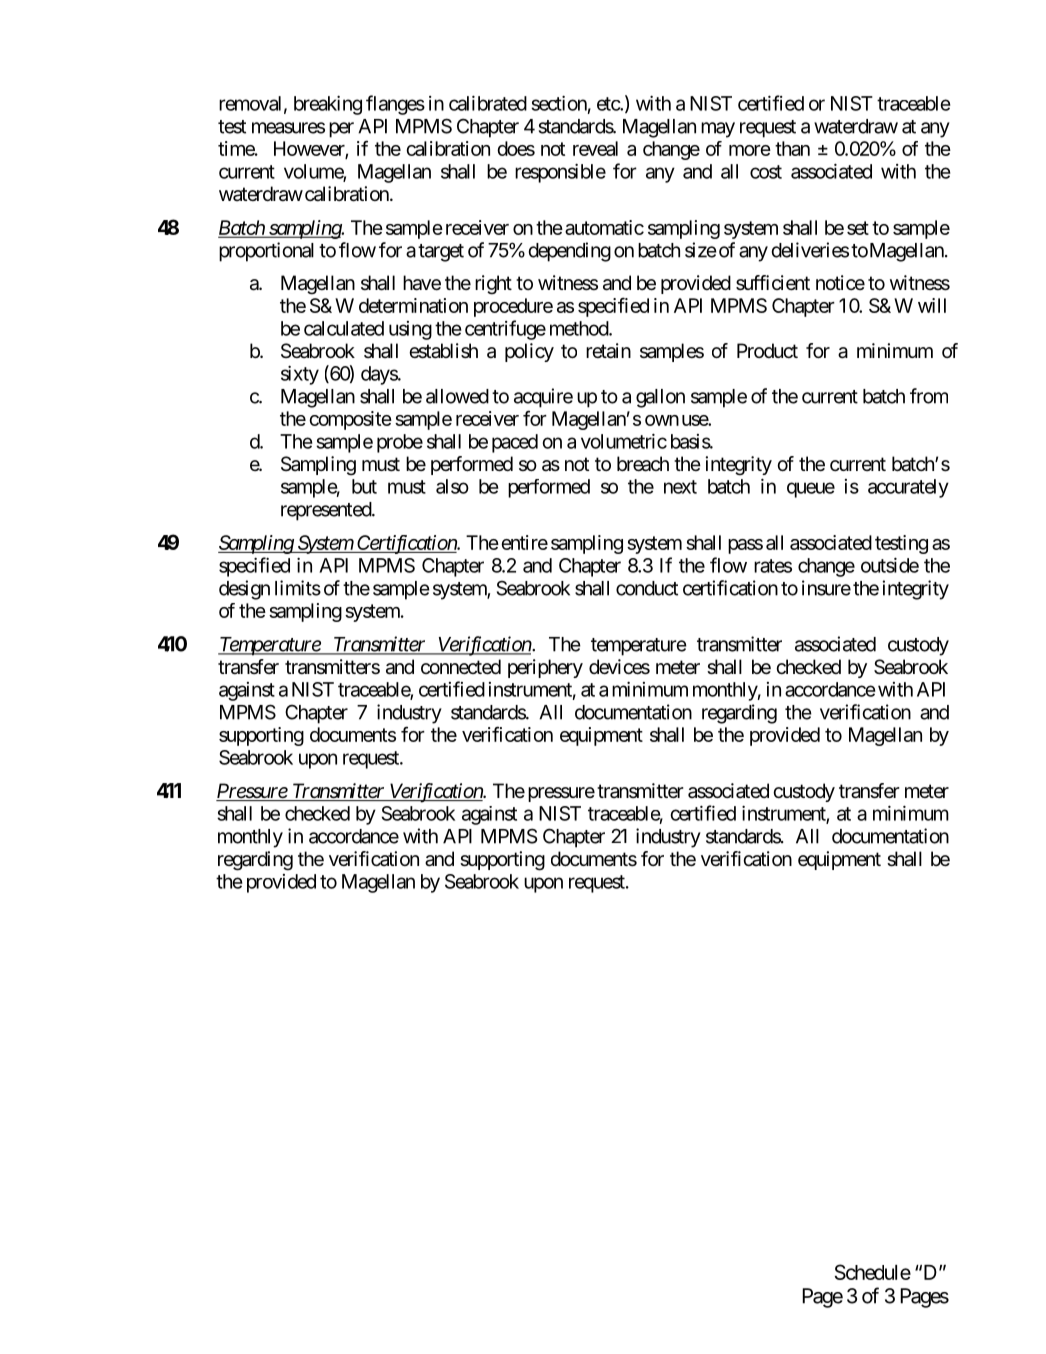  What do you see at coordinates (461, 667) in the screenshot?
I see `connected` at bounding box center [461, 667].
